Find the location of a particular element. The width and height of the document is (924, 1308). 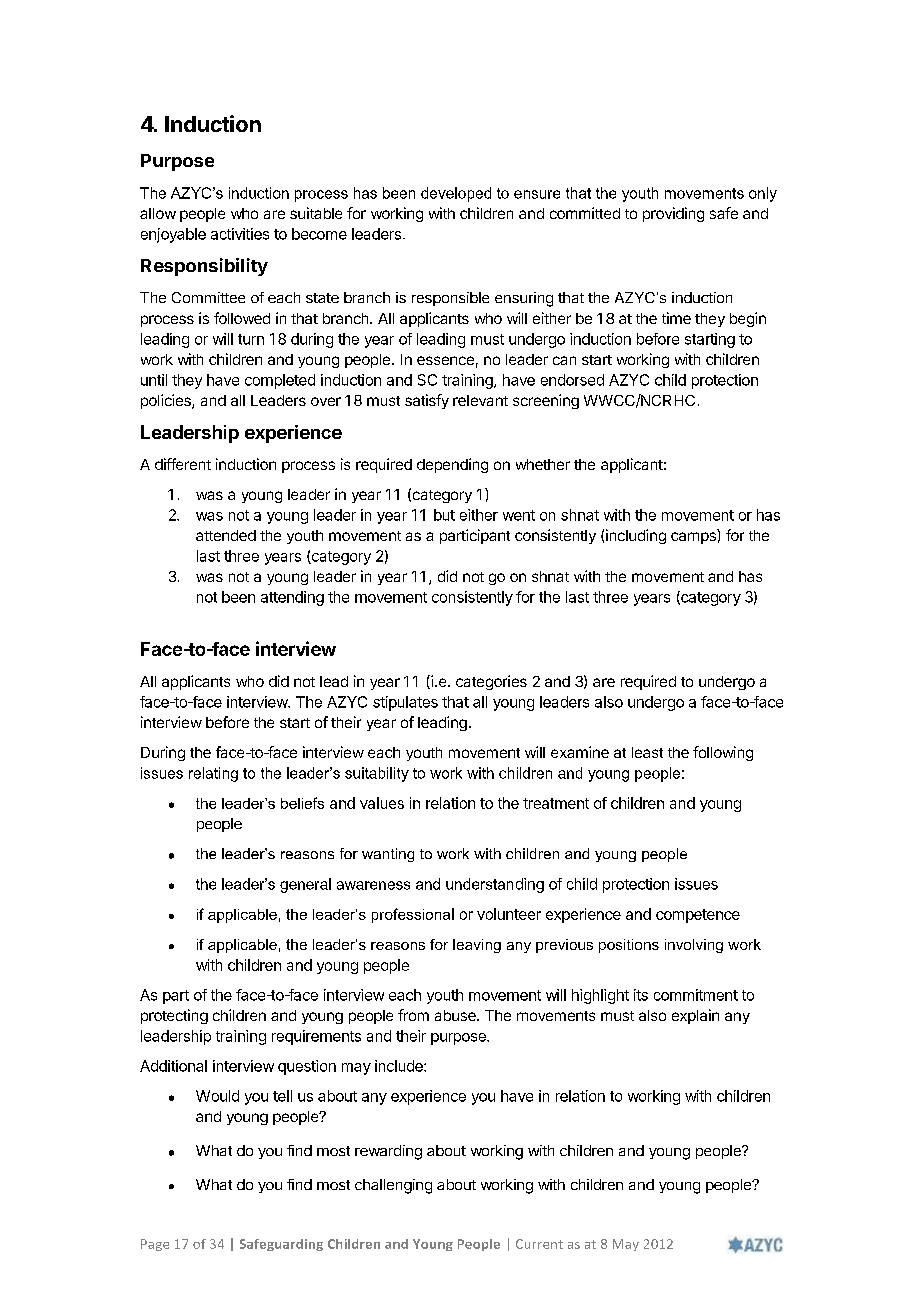

providing is located at coordinates (673, 214).
